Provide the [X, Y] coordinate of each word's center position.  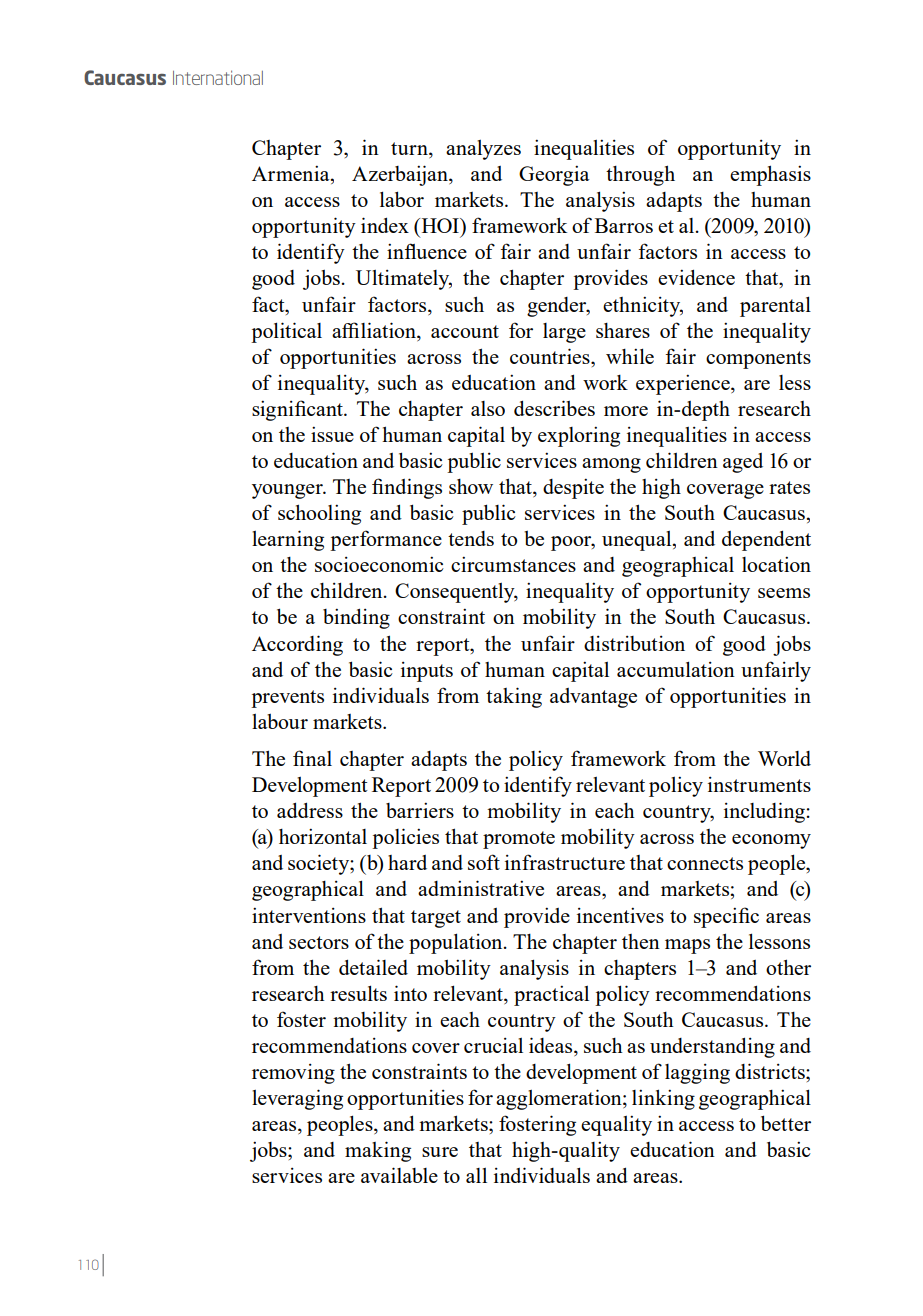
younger [288, 491]
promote [519, 840]
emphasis [770, 175]
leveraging [297, 1099]
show [471, 486]
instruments [759, 784]
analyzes [483, 150]
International [218, 77]
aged [743, 463]
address [310, 810]
